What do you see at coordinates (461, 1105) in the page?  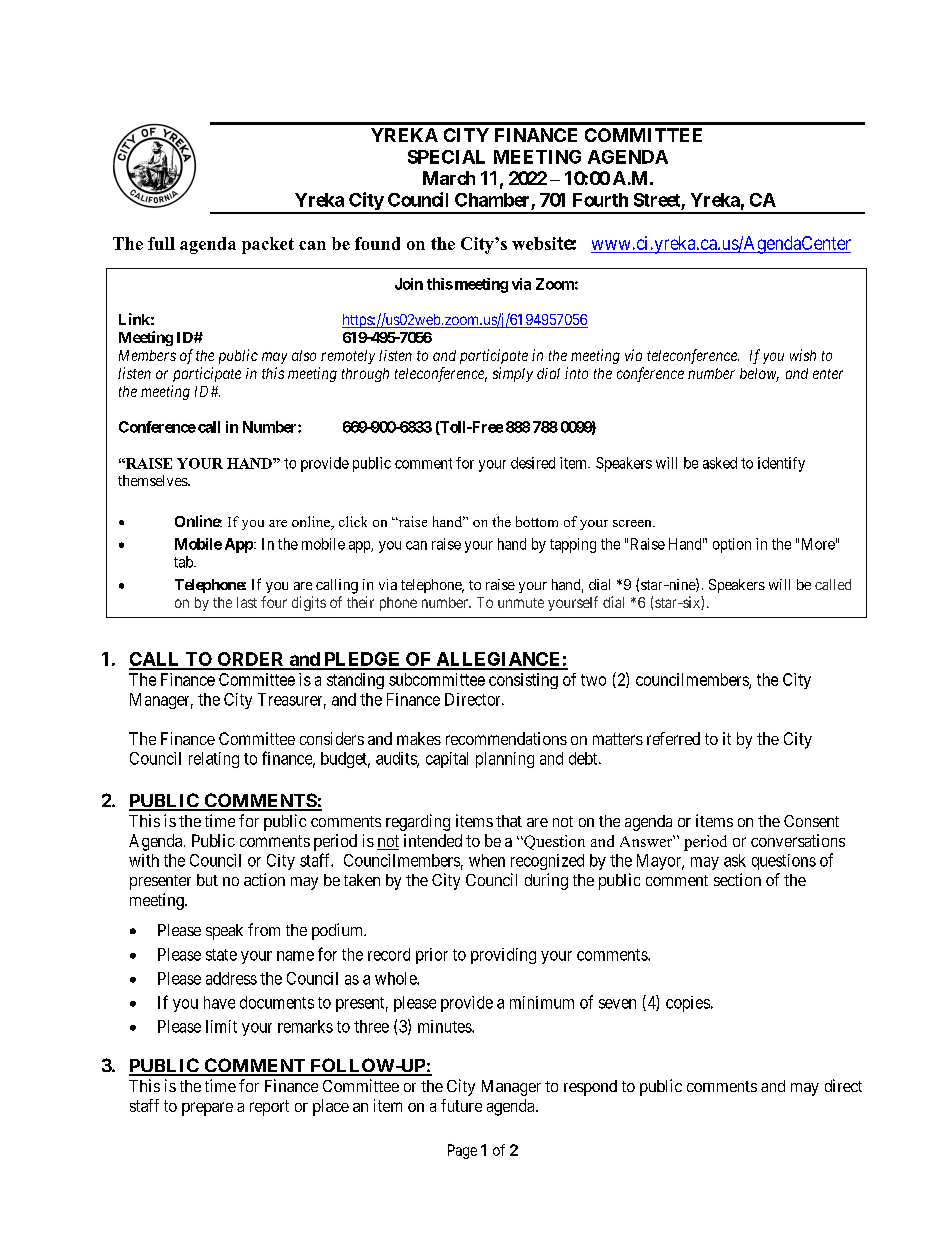 I see `future` at bounding box center [461, 1105].
